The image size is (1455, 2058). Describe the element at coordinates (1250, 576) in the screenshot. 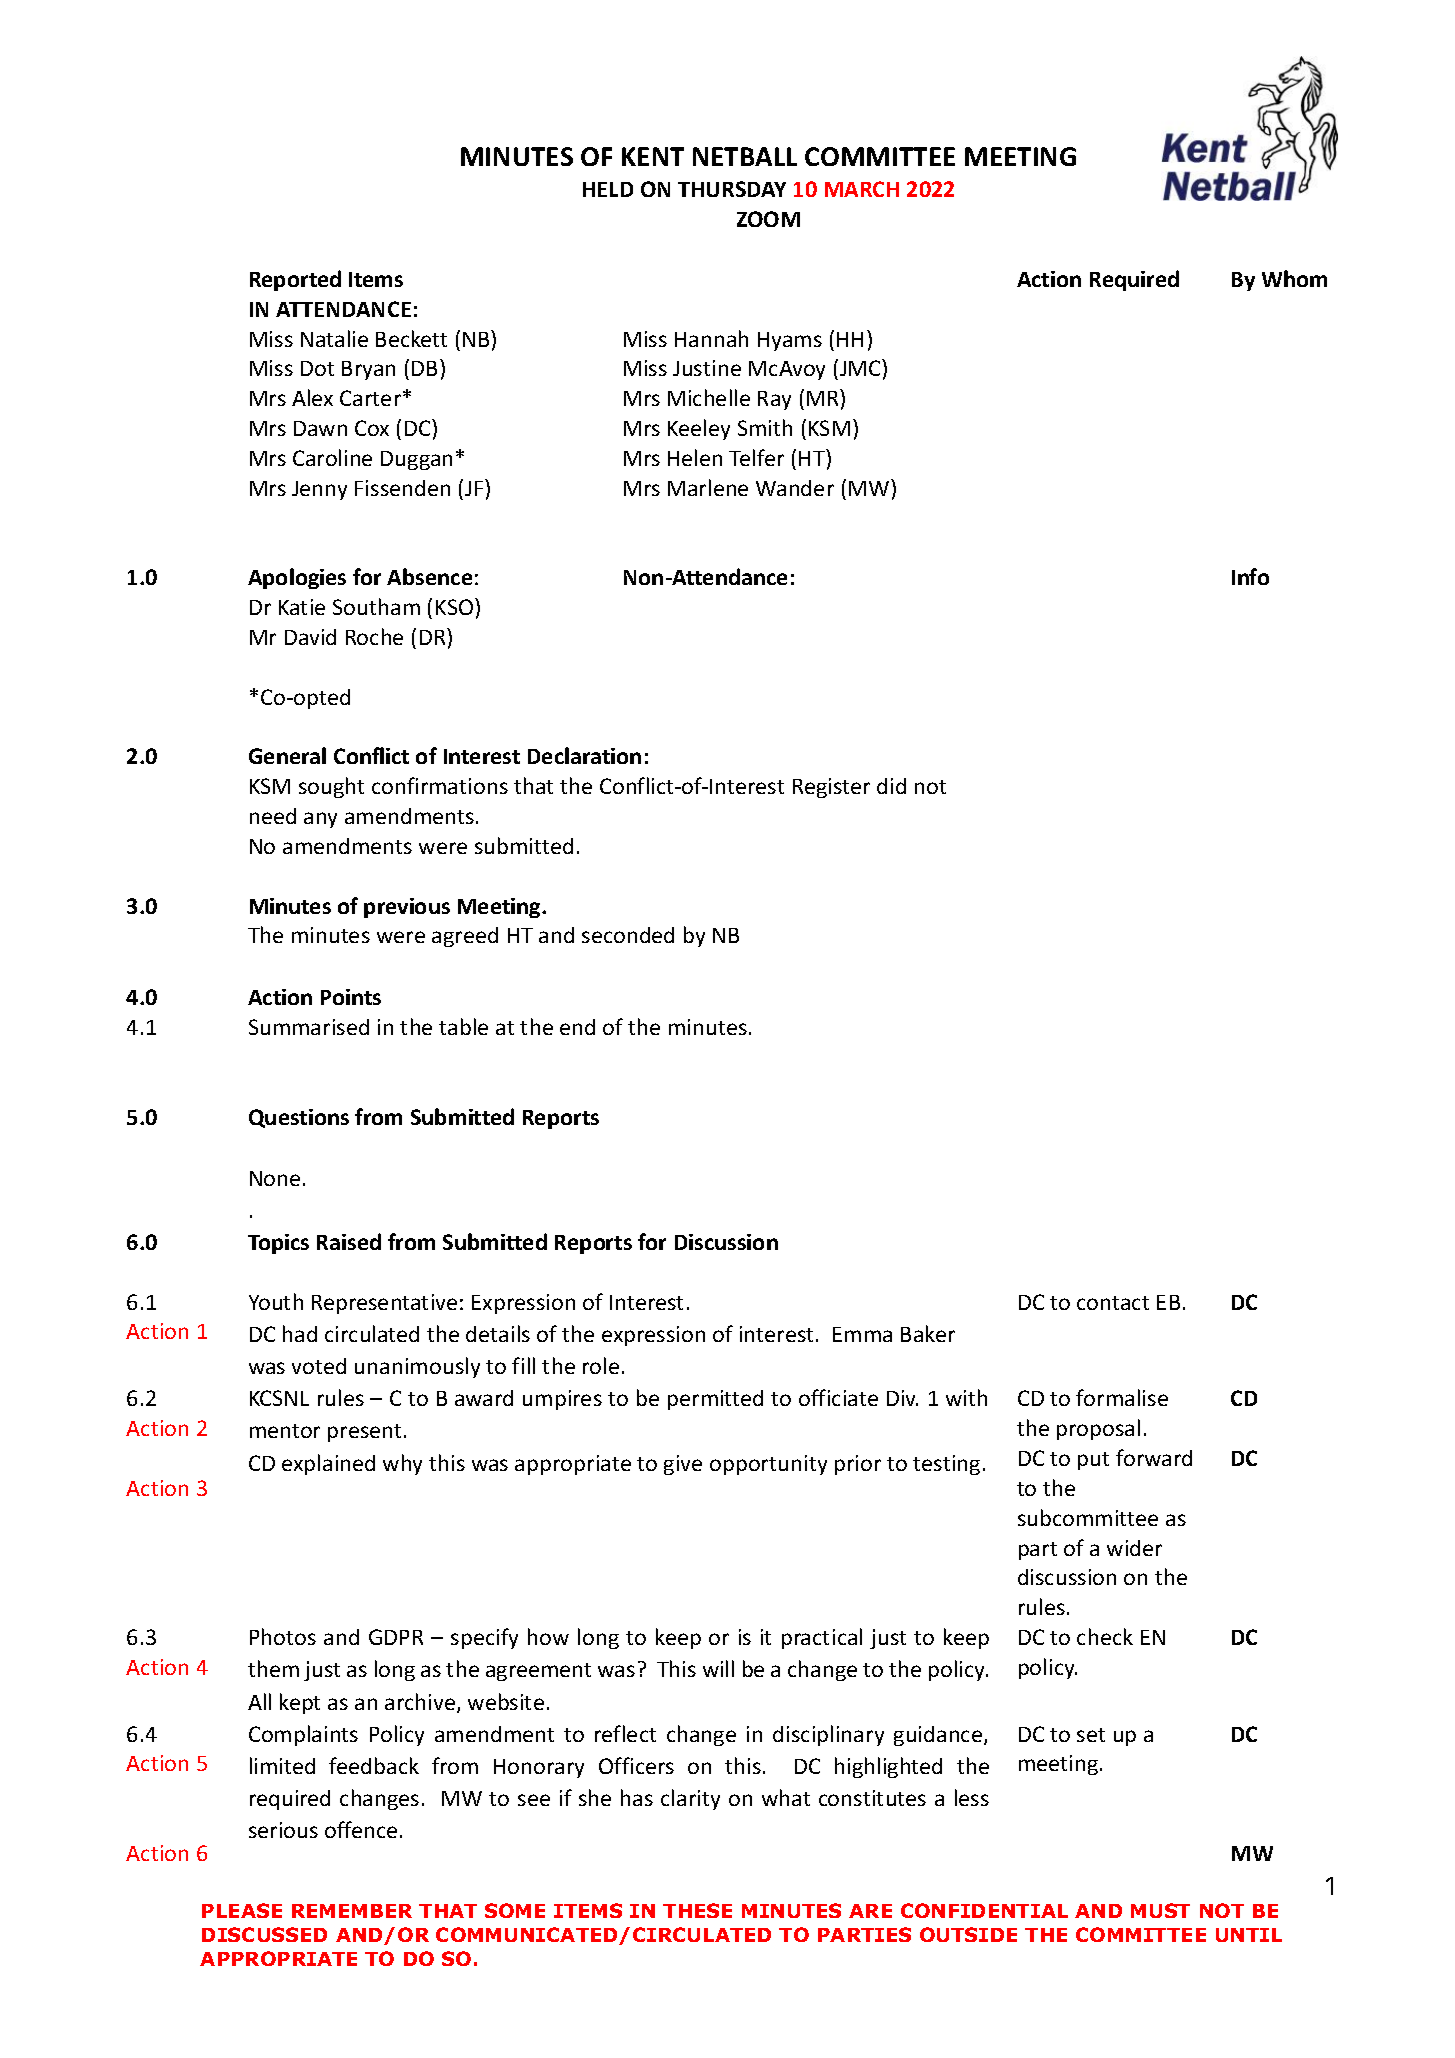

I see `Info` at that location.
